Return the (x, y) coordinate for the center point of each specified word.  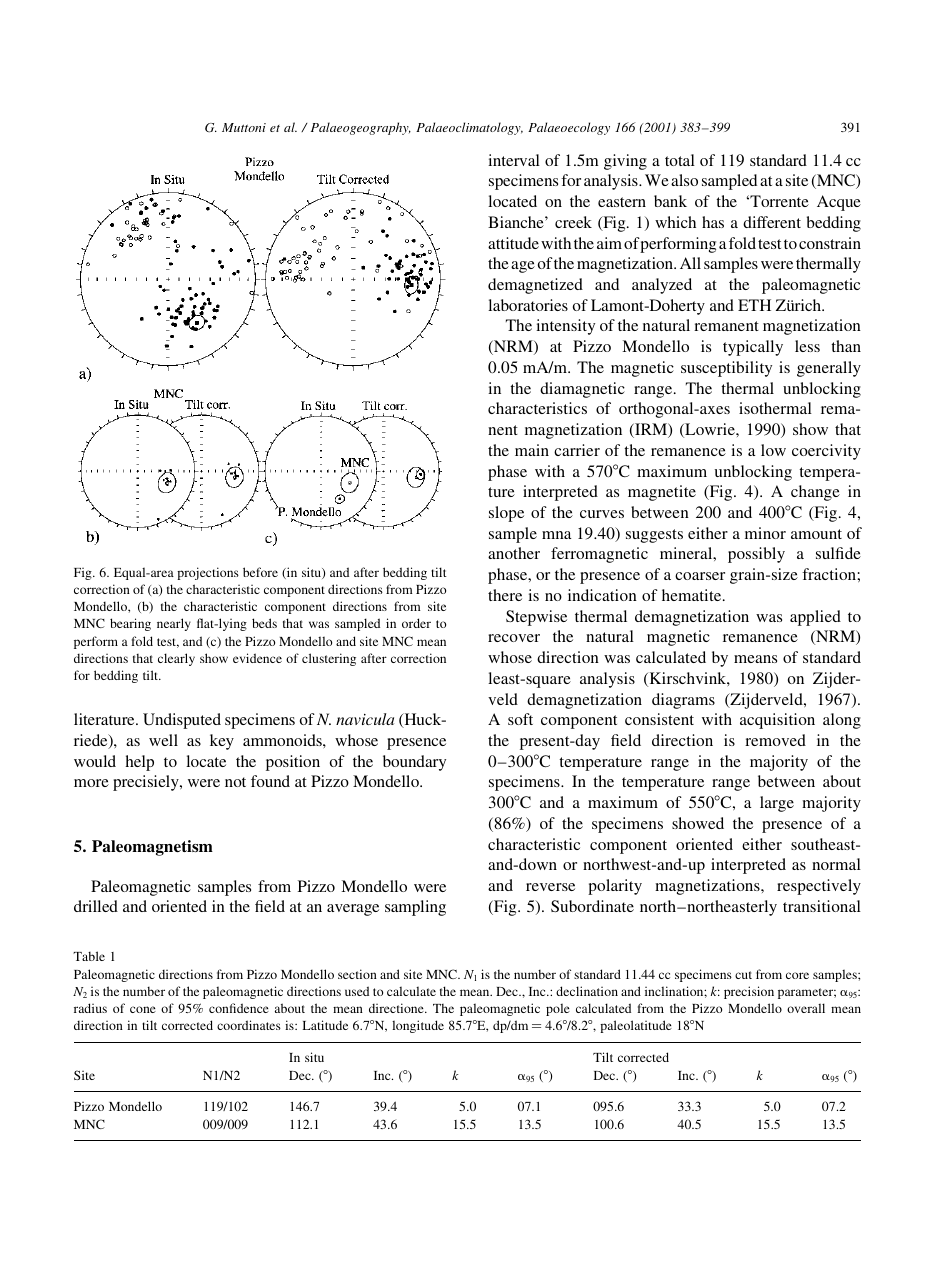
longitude (418, 1026)
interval (514, 160)
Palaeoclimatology (469, 128)
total (680, 160)
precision (749, 992)
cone (143, 1009)
